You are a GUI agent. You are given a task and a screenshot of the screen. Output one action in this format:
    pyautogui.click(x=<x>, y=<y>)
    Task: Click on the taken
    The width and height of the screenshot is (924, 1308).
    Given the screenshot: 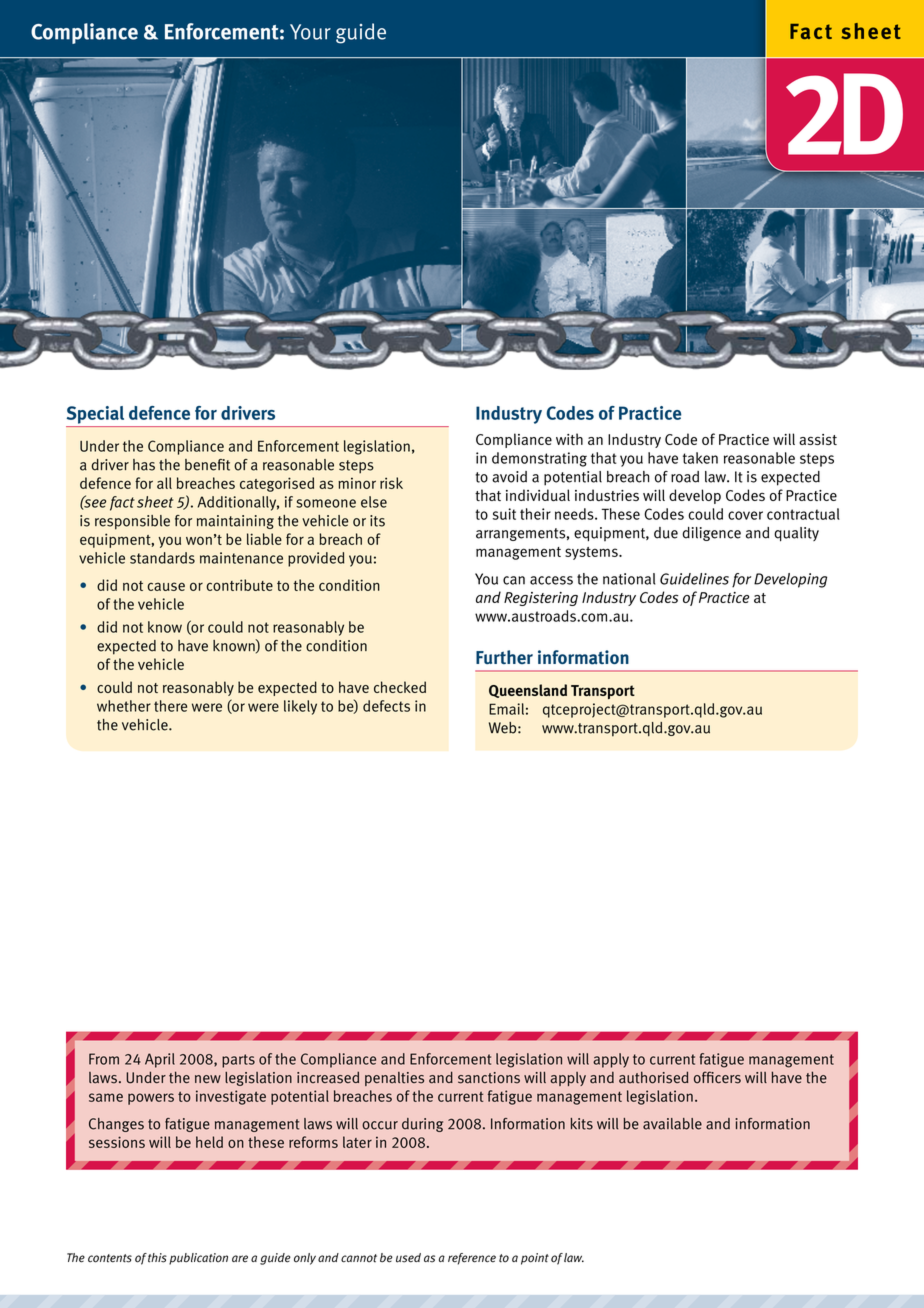 What is the action you would take?
    pyautogui.click(x=700, y=458)
